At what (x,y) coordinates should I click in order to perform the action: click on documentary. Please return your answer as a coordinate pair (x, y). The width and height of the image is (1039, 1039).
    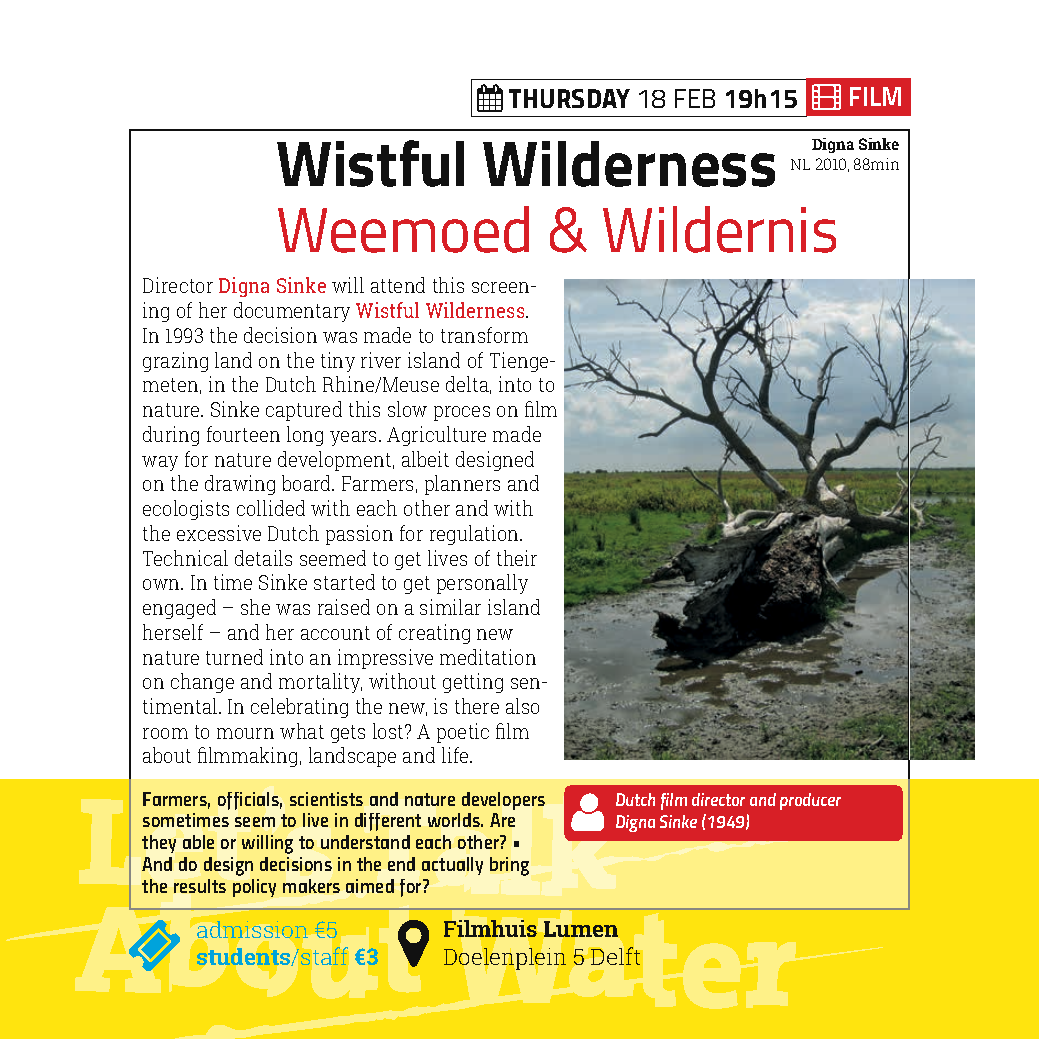
    Looking at the image, I should click on (292, 312).
